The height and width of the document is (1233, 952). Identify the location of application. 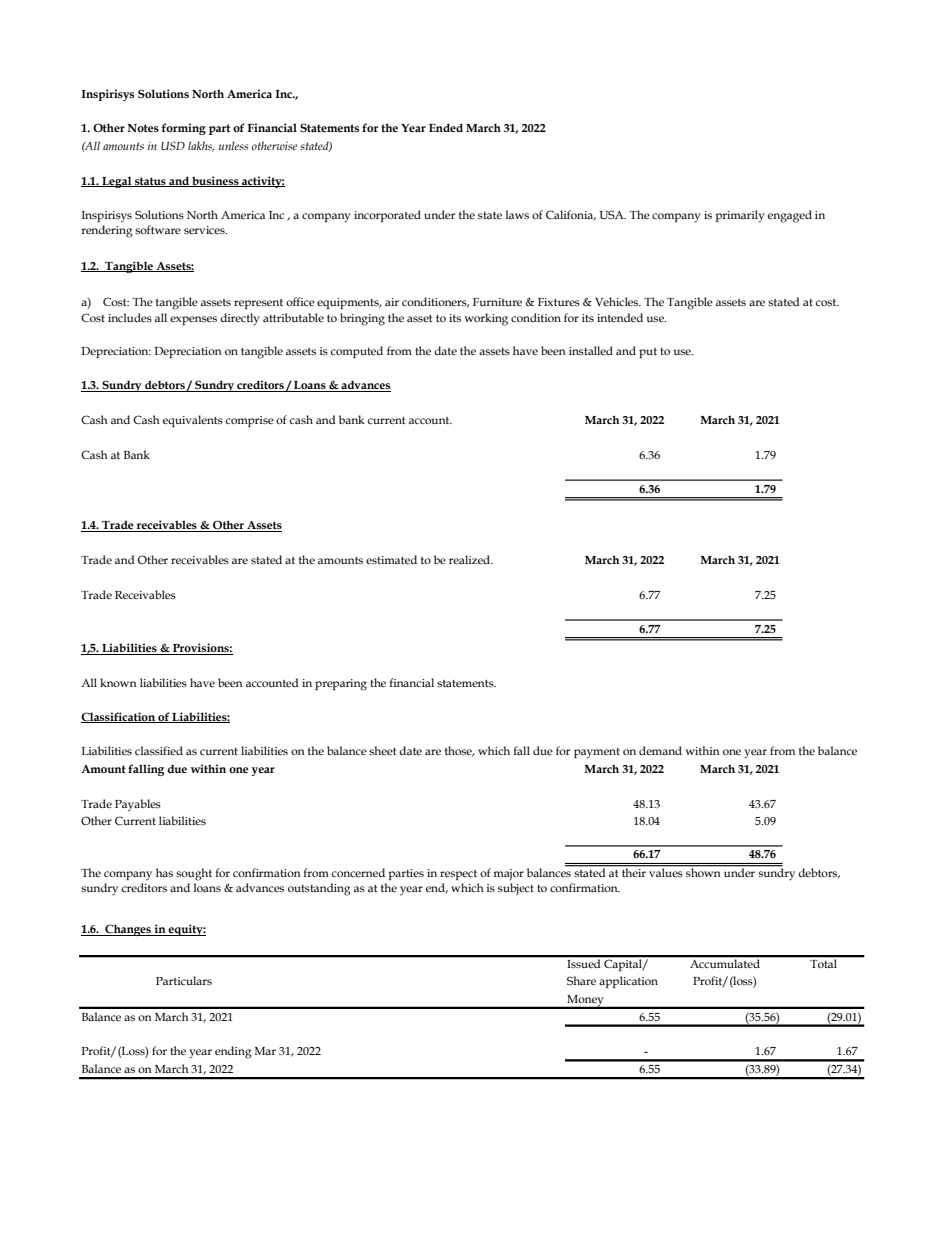
(628, 982).
